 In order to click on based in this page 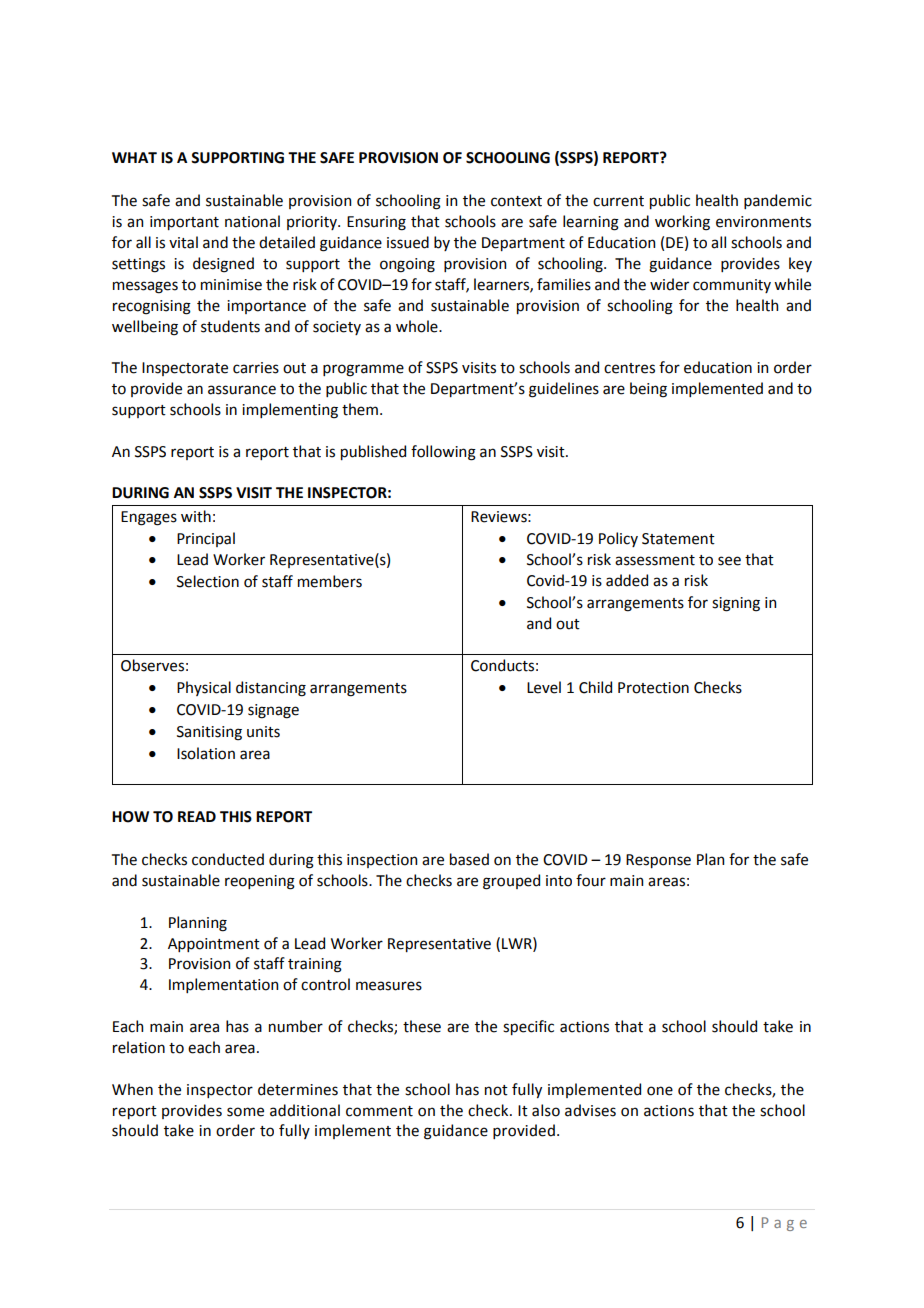, I will do `click(469, 859)`.
